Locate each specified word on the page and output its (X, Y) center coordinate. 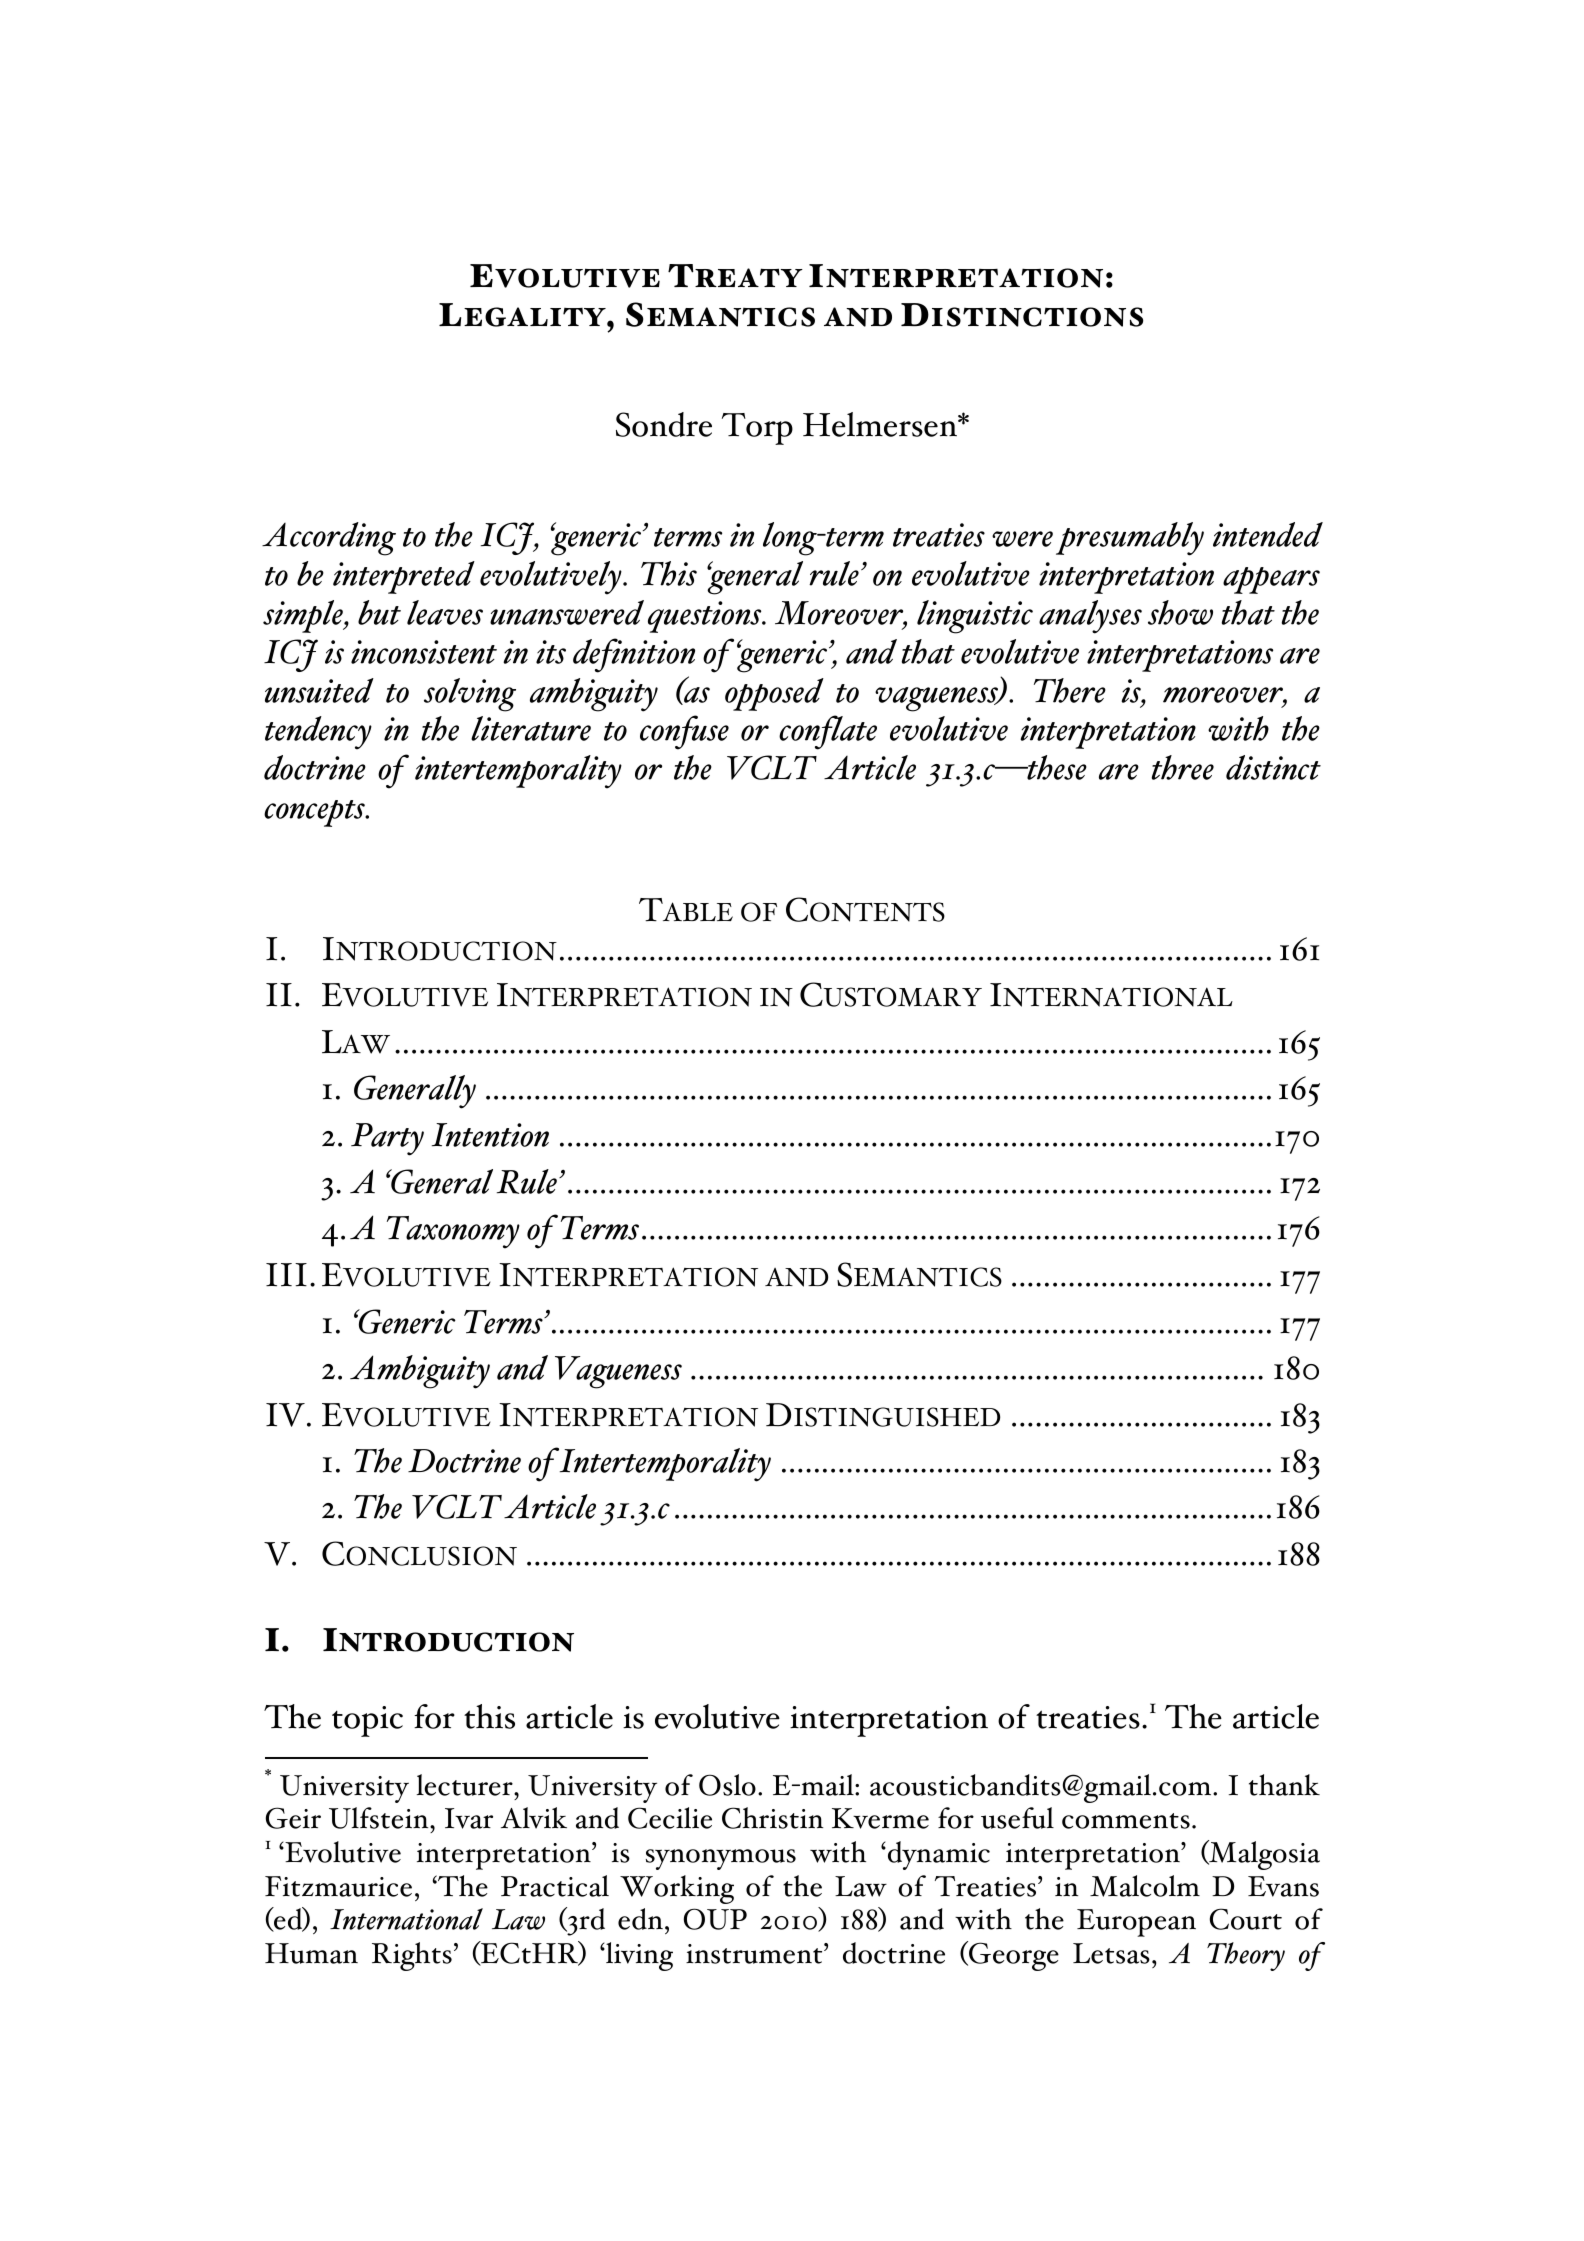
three (1183, 767)
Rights (412, 1956)
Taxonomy (453, 1232)
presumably (1130, 539)
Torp (757, 429)
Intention (490, 1135)
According (329, 539)
